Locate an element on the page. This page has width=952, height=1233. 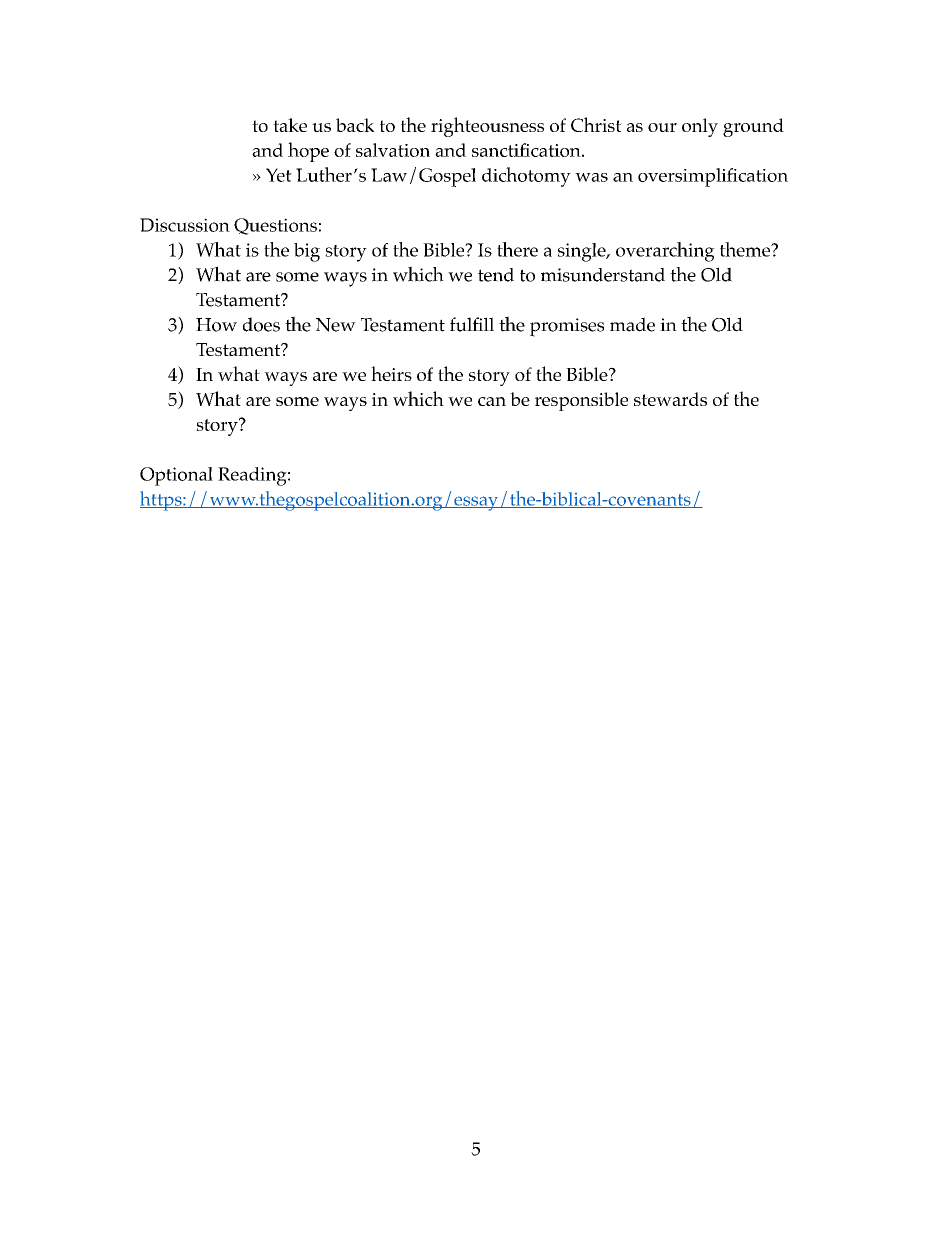
can is located at coordinates (492, 401).
